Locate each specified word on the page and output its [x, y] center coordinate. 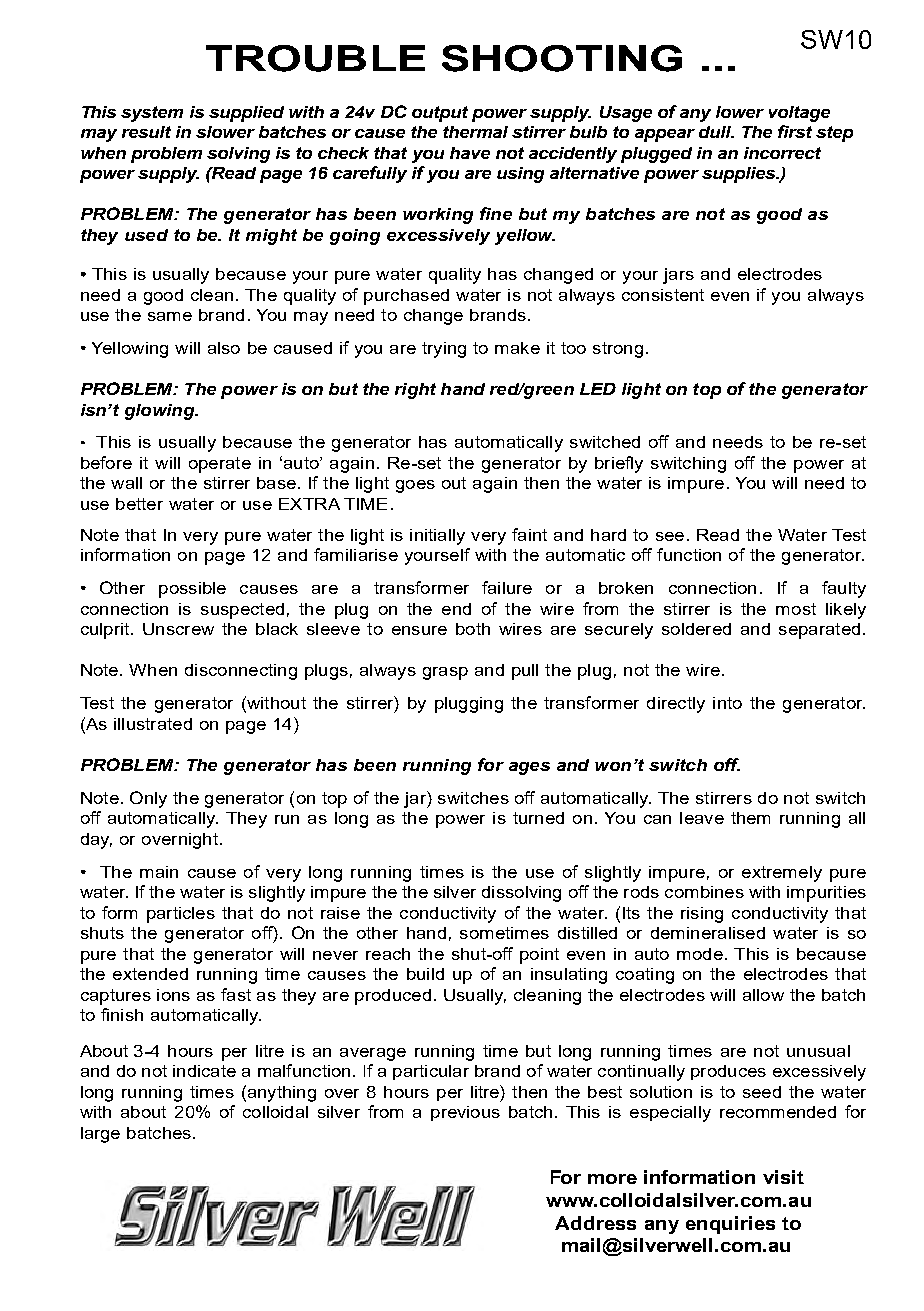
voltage [799, 114]
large [100, 1135]
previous [465, 1113]
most [796, 609]
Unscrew [178, 629]
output [440, 114]
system [152, 114]
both [473, 629]
